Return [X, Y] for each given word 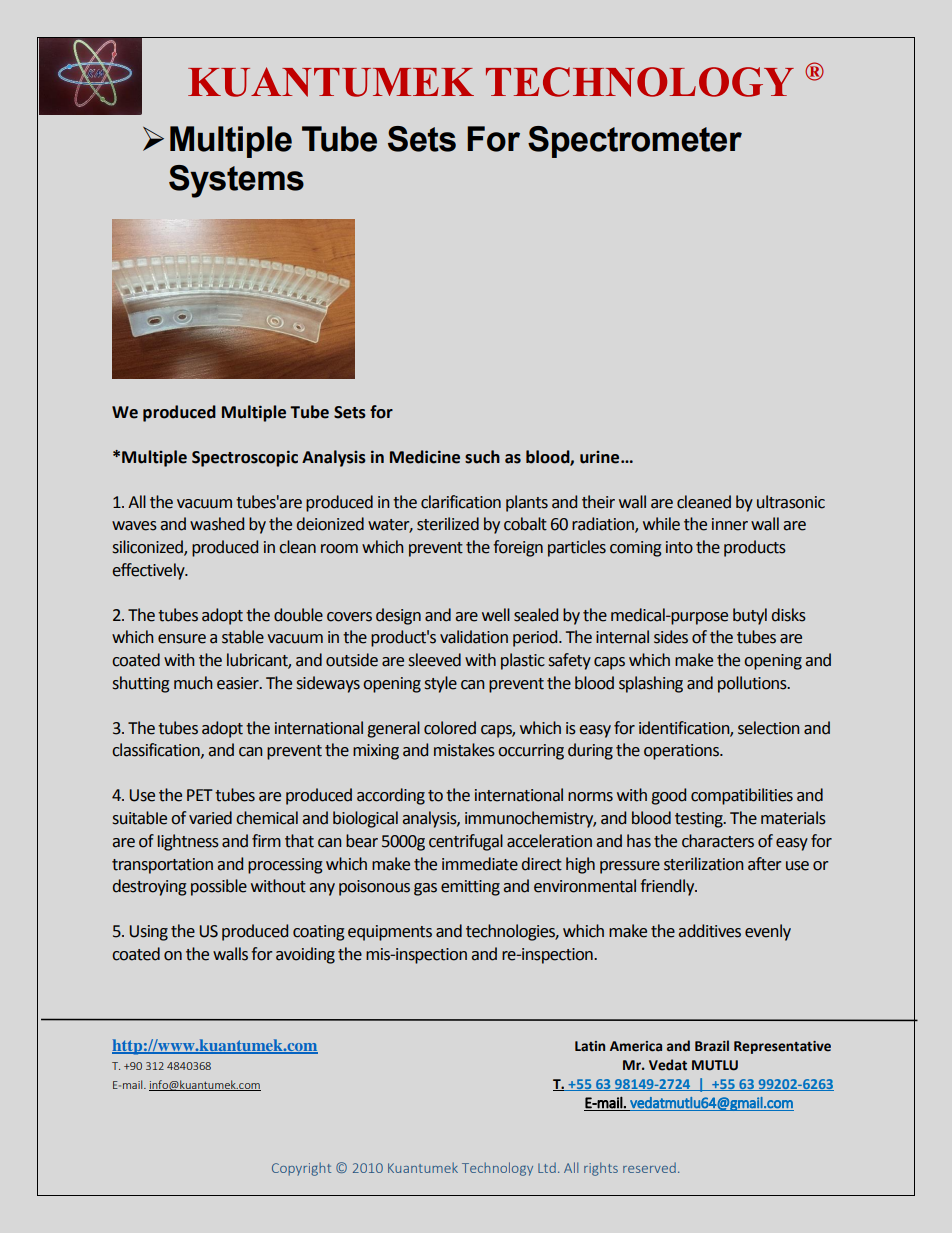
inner [730, 524]
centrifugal [466, 842]
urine [601, 457]
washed [217, 524]
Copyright [301, 1169]
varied [210, 818]
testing [700, 820]
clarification [461, 502]
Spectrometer [635, 142]
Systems [236, 181]
